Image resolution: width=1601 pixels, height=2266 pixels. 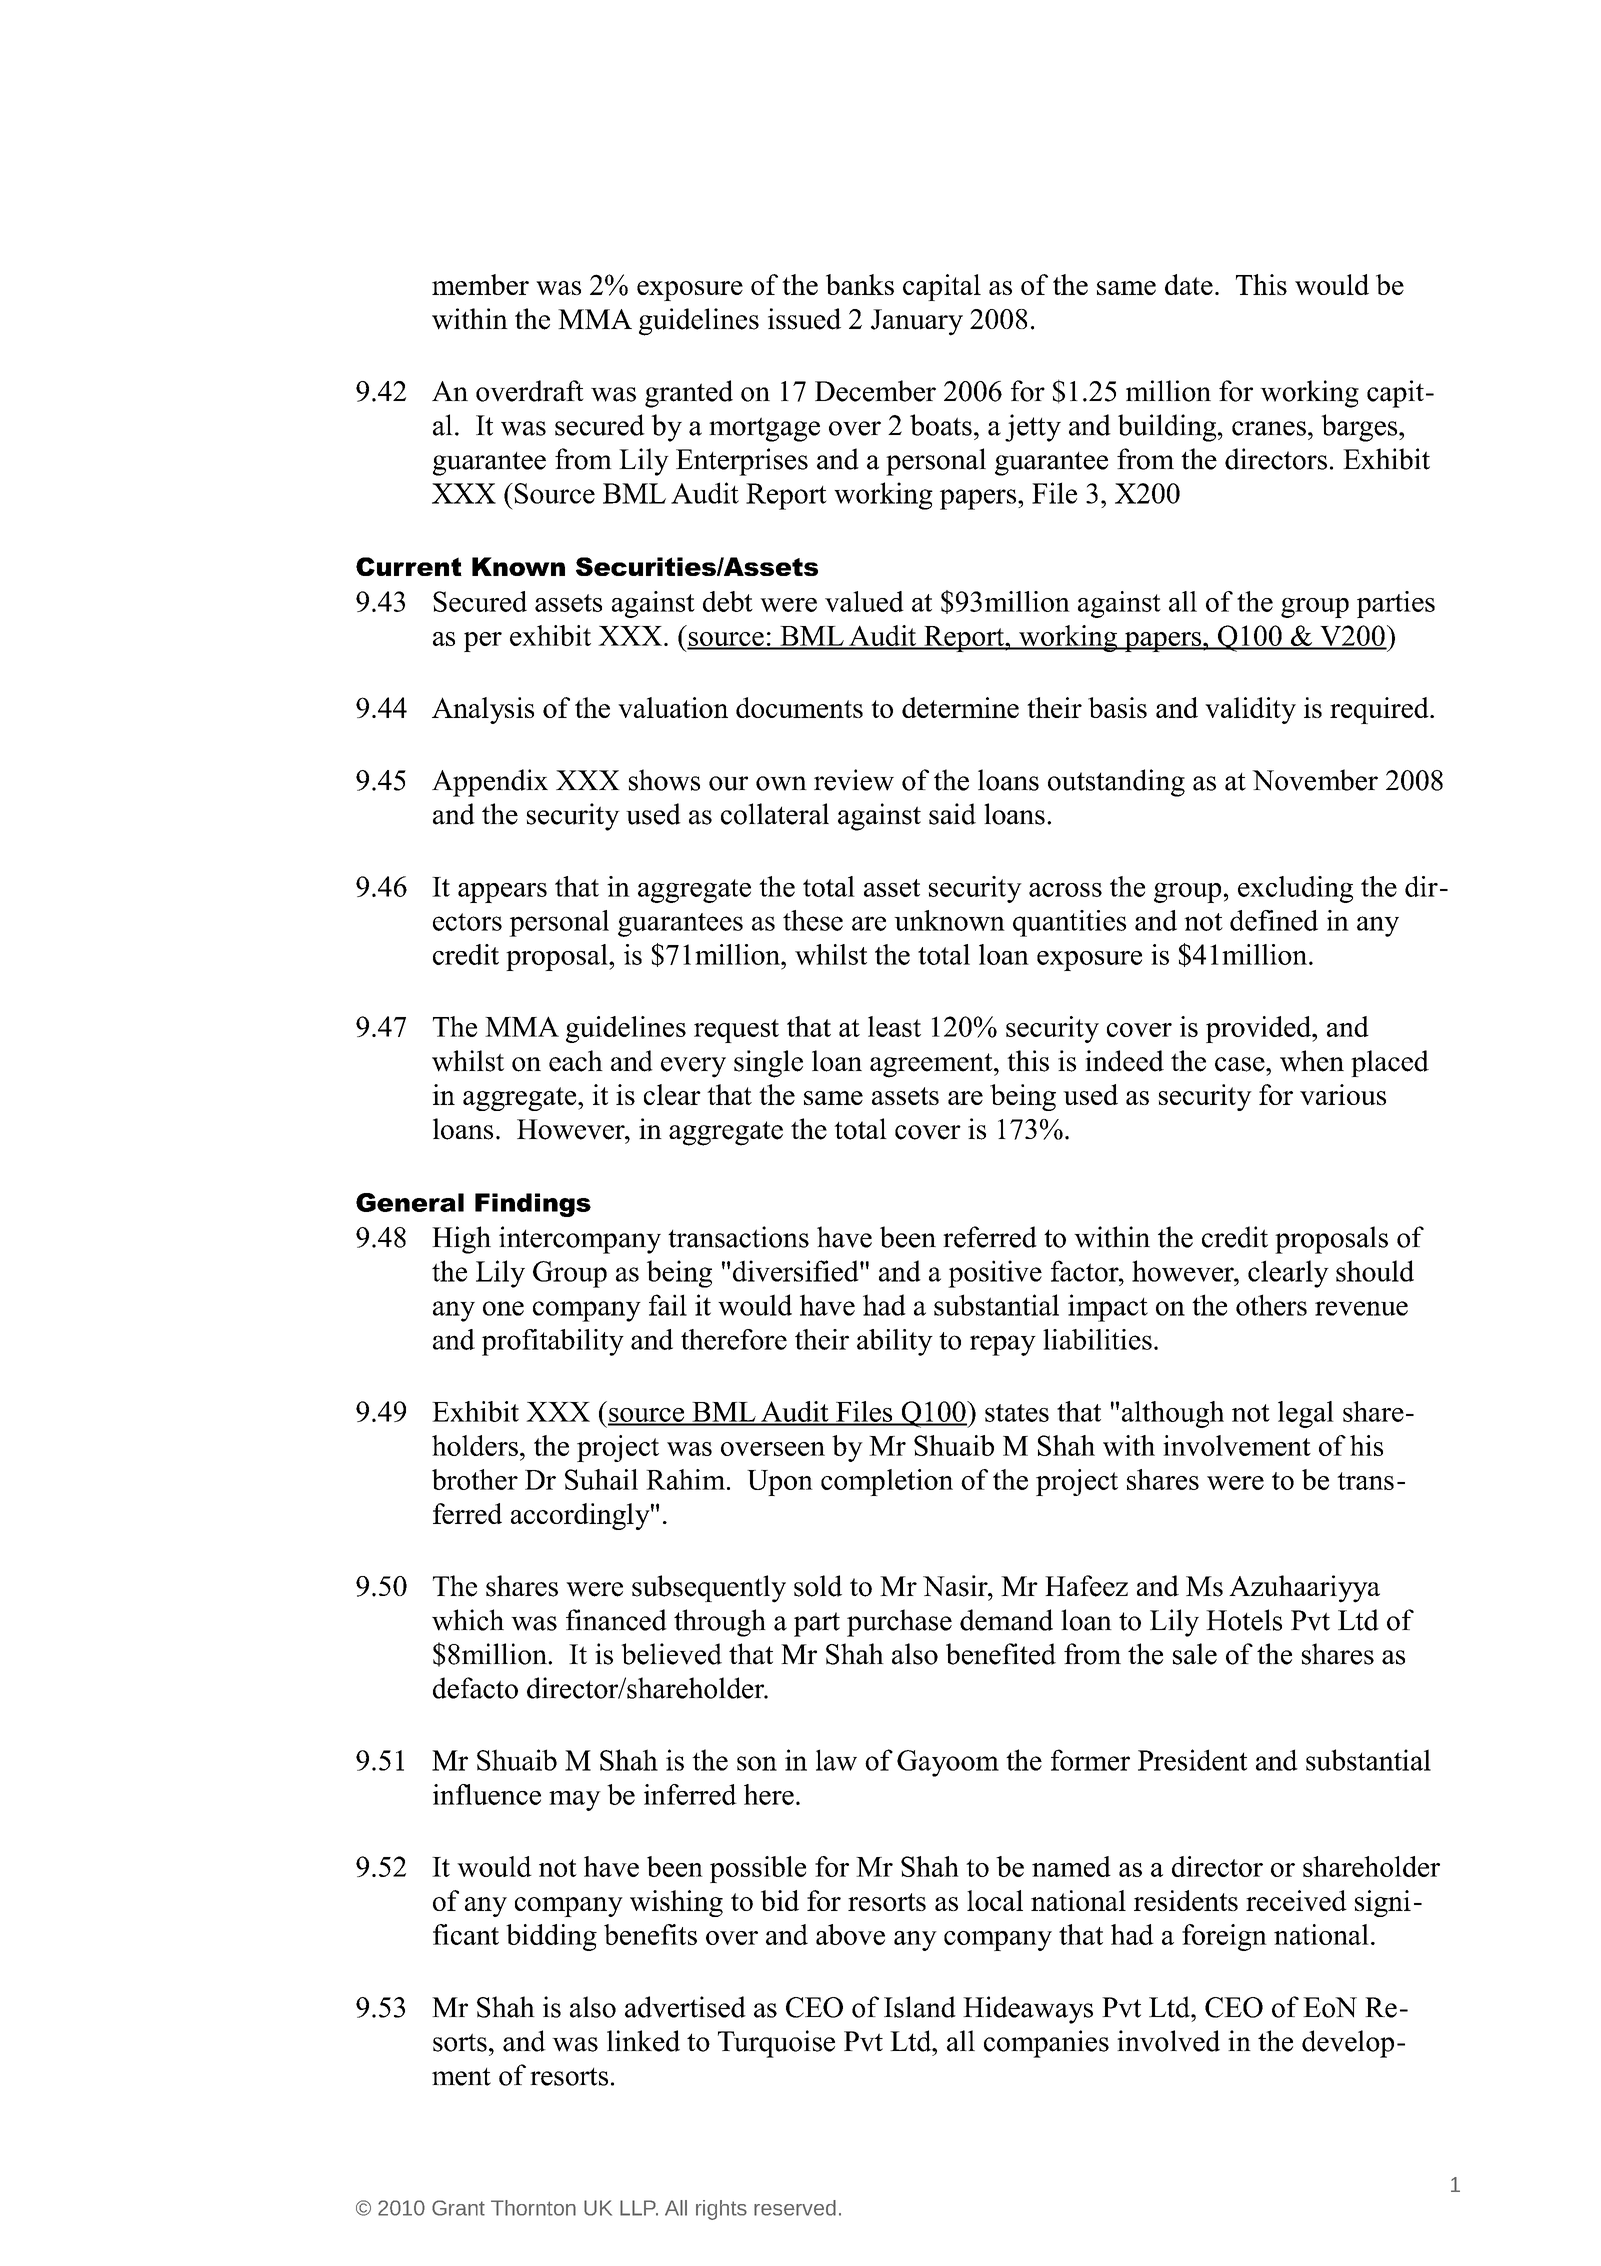 What do you see at coordinates (475, 1688) in the screenshot?
I see `defacto` at bounding box center [475, 1688].
